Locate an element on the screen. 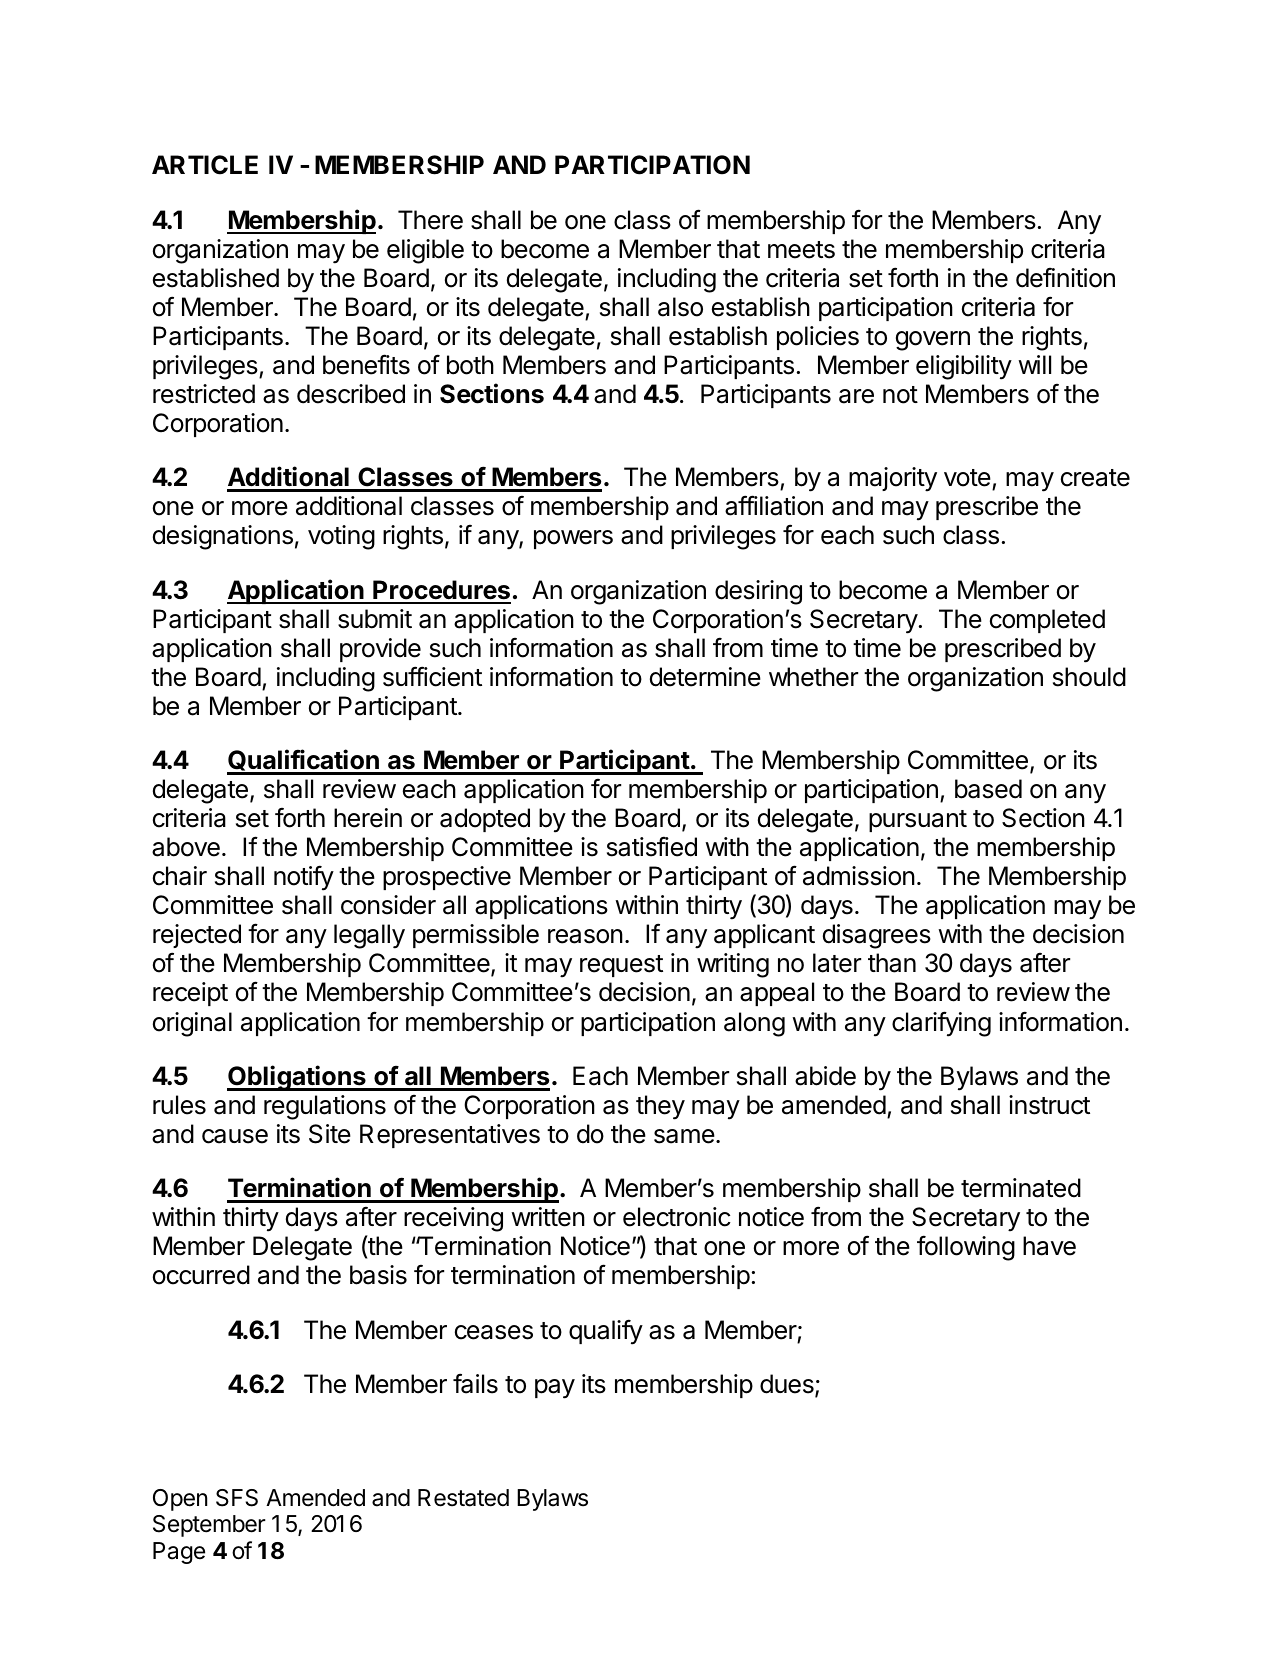 The height and width of the screenshot is (1667, 1288). ARTICLE is located at coordinates (205, 165).
